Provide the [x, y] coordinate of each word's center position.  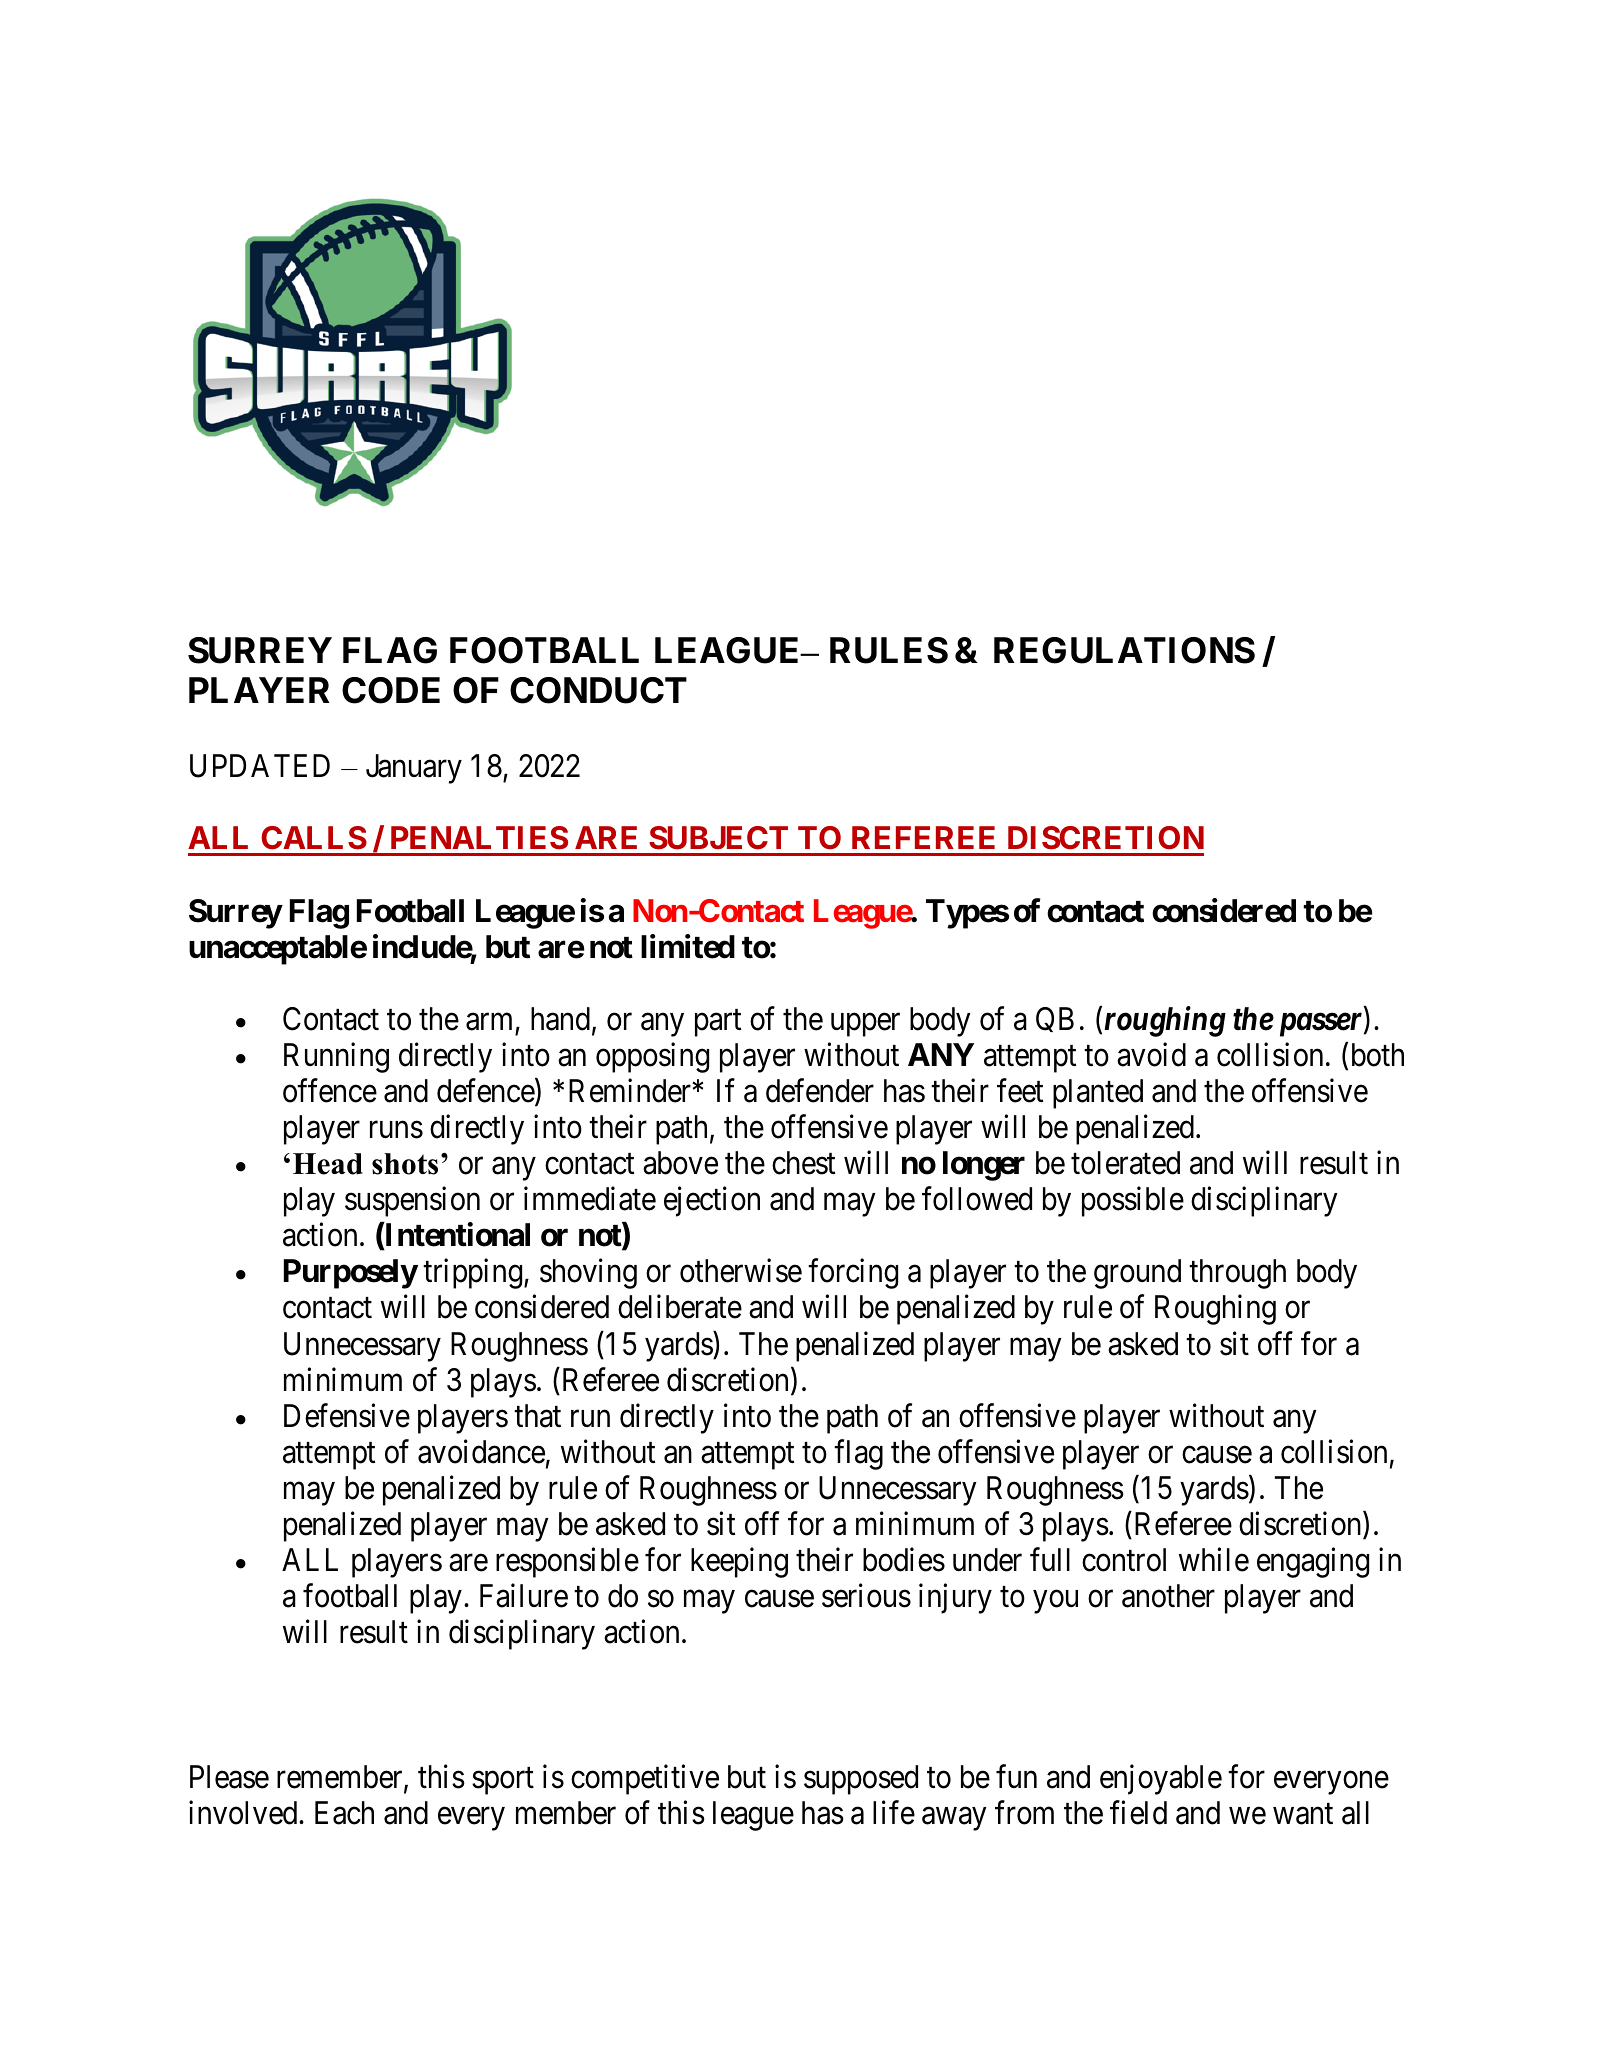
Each [344, 1813]
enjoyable [1161, 1779]
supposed [861, 1780]
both [1378, 1055]
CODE [391, 690]
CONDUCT [598, 690]
